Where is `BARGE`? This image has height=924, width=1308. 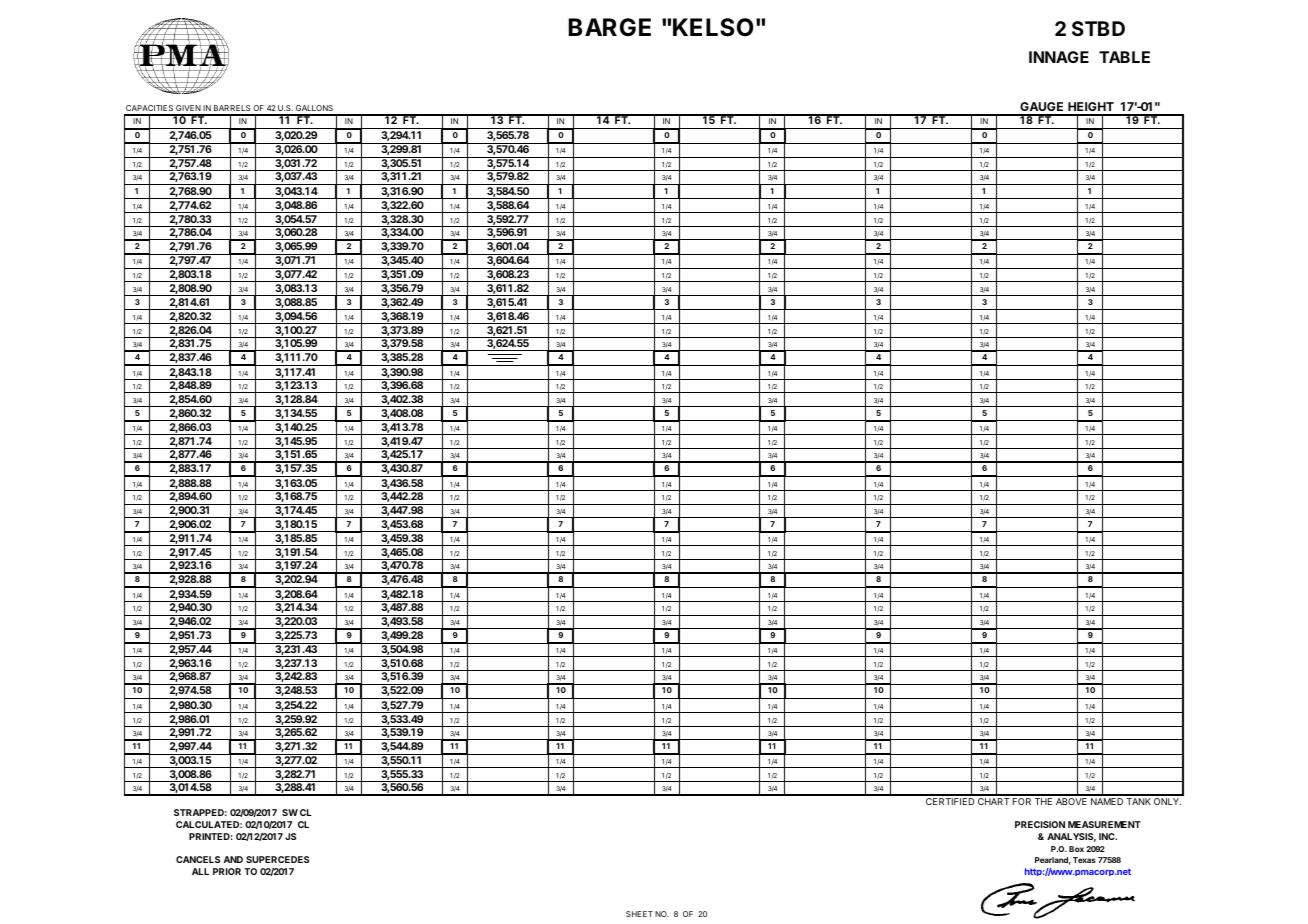
BARGE is located at coordinates (610, 27).
